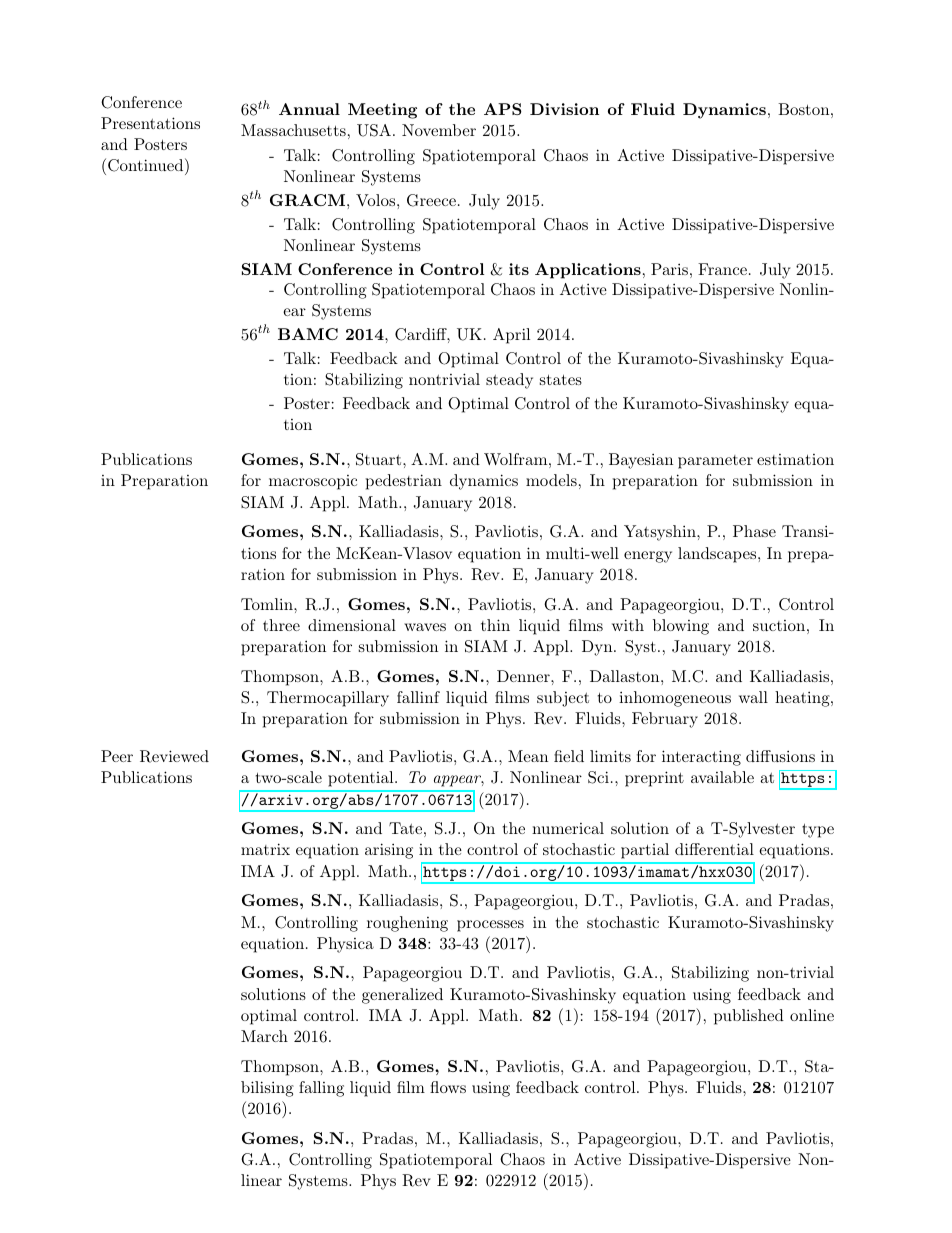  What do you see at coordinates (701, 758) in the screenshot?
I see `interacting` at bounding box center [701, 758].
